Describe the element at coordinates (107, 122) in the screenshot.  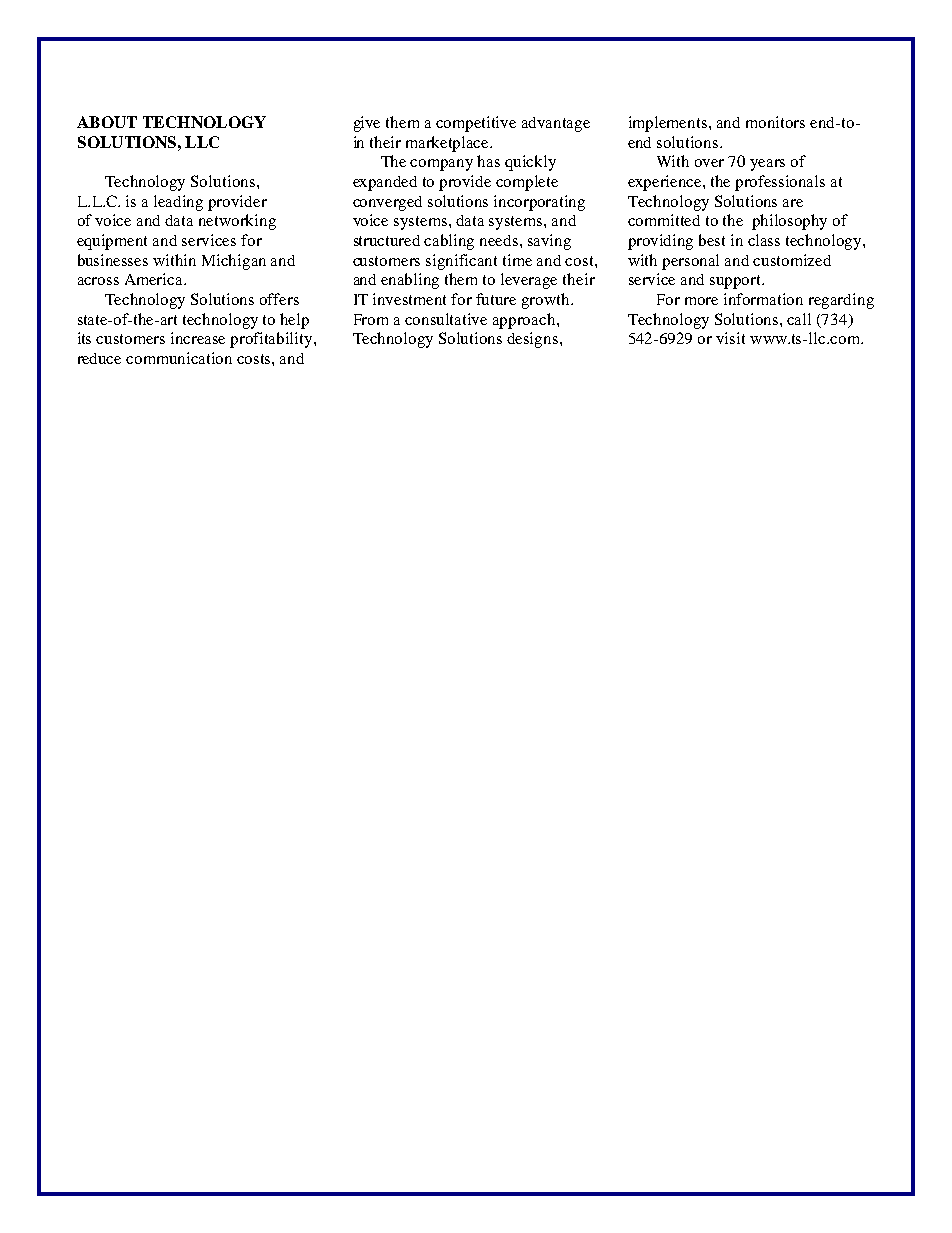
I see `ABOUT` at that location.
